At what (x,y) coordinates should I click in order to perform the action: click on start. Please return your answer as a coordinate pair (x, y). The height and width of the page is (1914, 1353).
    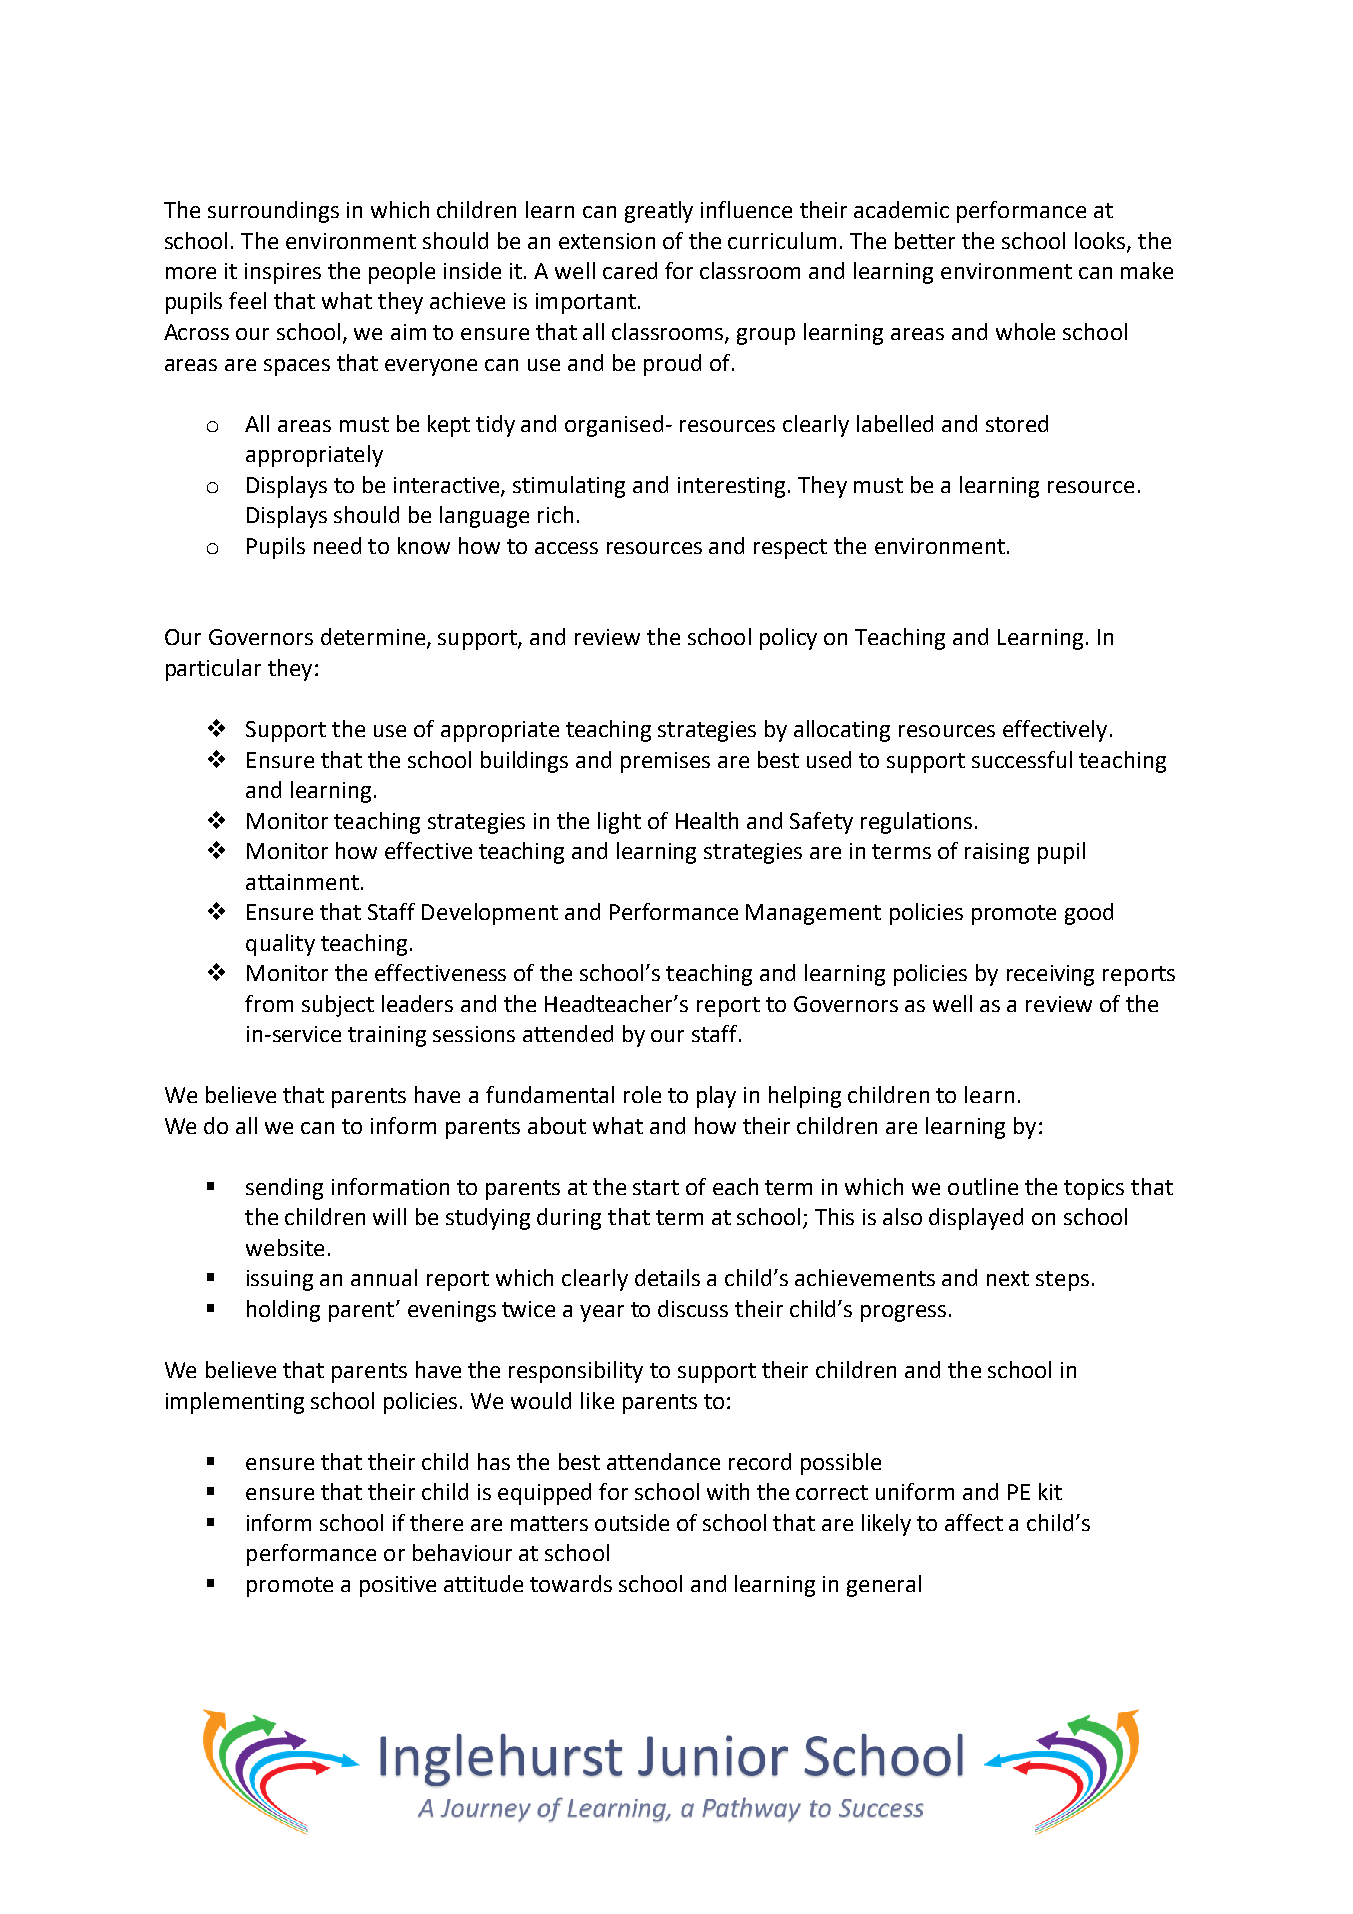
    Looking at the image, I should click on (656, 1187).
